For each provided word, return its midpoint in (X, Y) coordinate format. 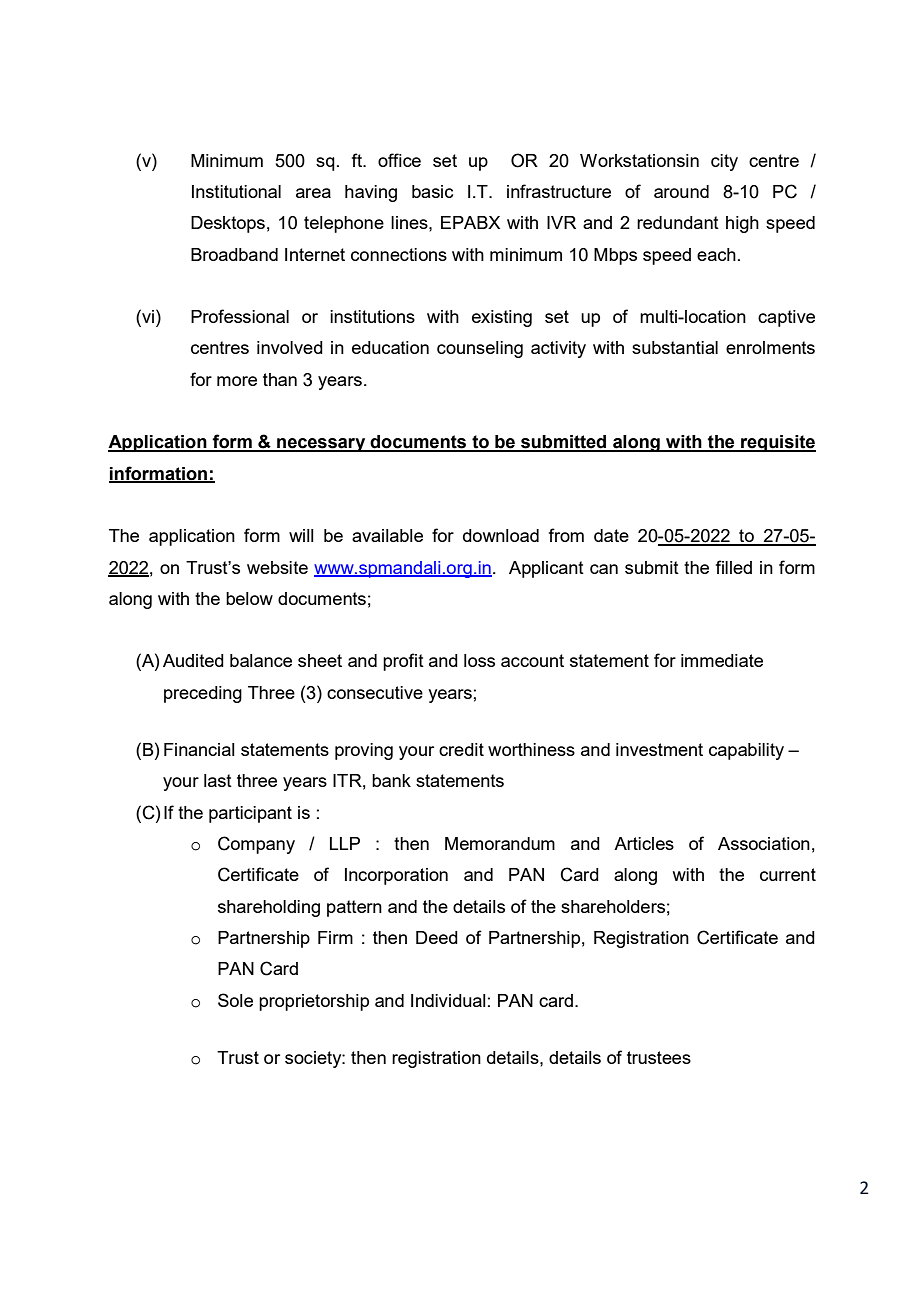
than (280, 379)
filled (734, 567)
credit (461, 749)
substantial (675, 347)
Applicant (546, 569)
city (724, 162)
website (277, 567)
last (218, 780)
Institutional (236, 191)
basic (432, 191)
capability (746, 751)
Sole (235, 1000)
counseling (480, 349)
